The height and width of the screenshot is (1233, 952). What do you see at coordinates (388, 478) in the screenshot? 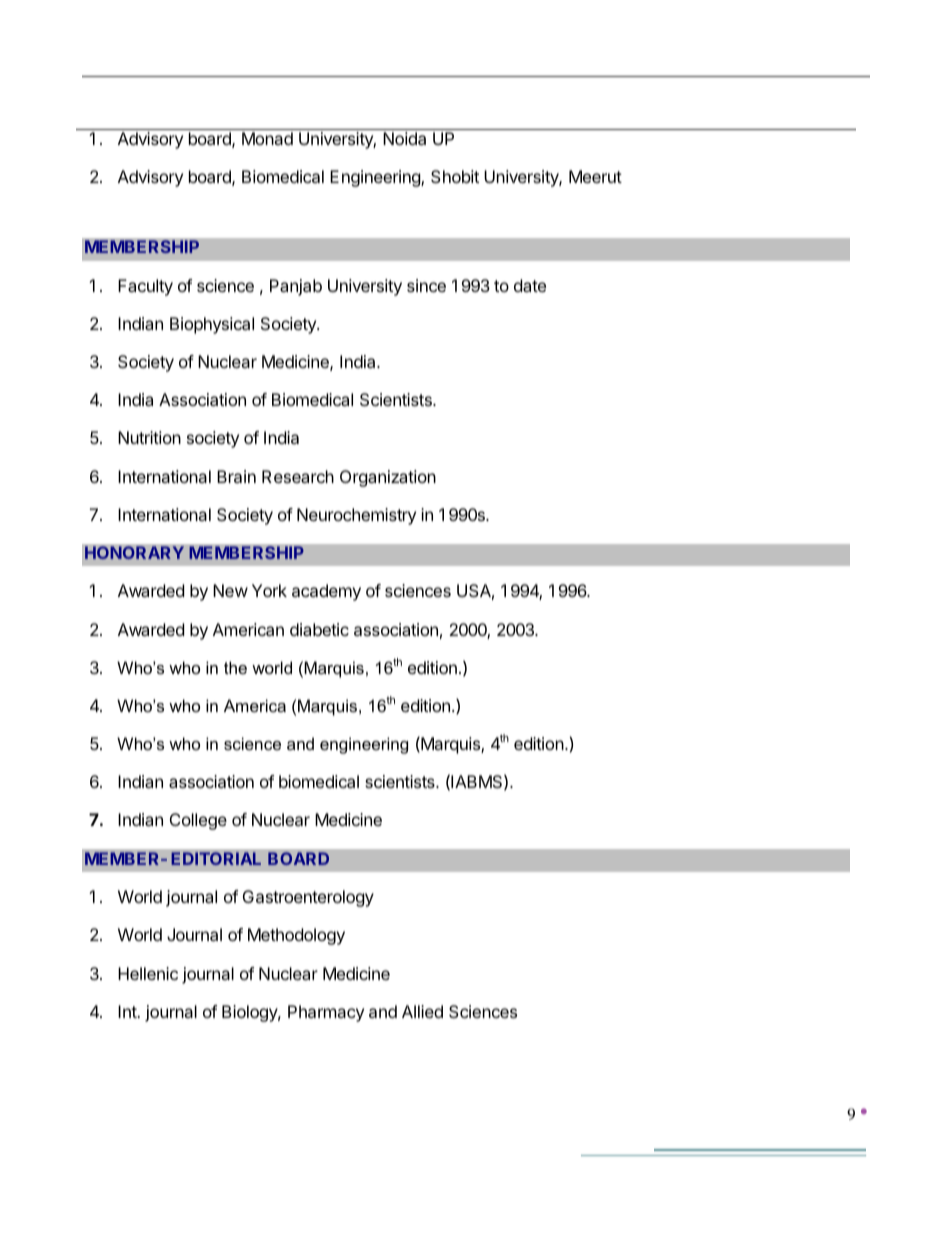
I see `Organization` at bounding box center [388, 478].
